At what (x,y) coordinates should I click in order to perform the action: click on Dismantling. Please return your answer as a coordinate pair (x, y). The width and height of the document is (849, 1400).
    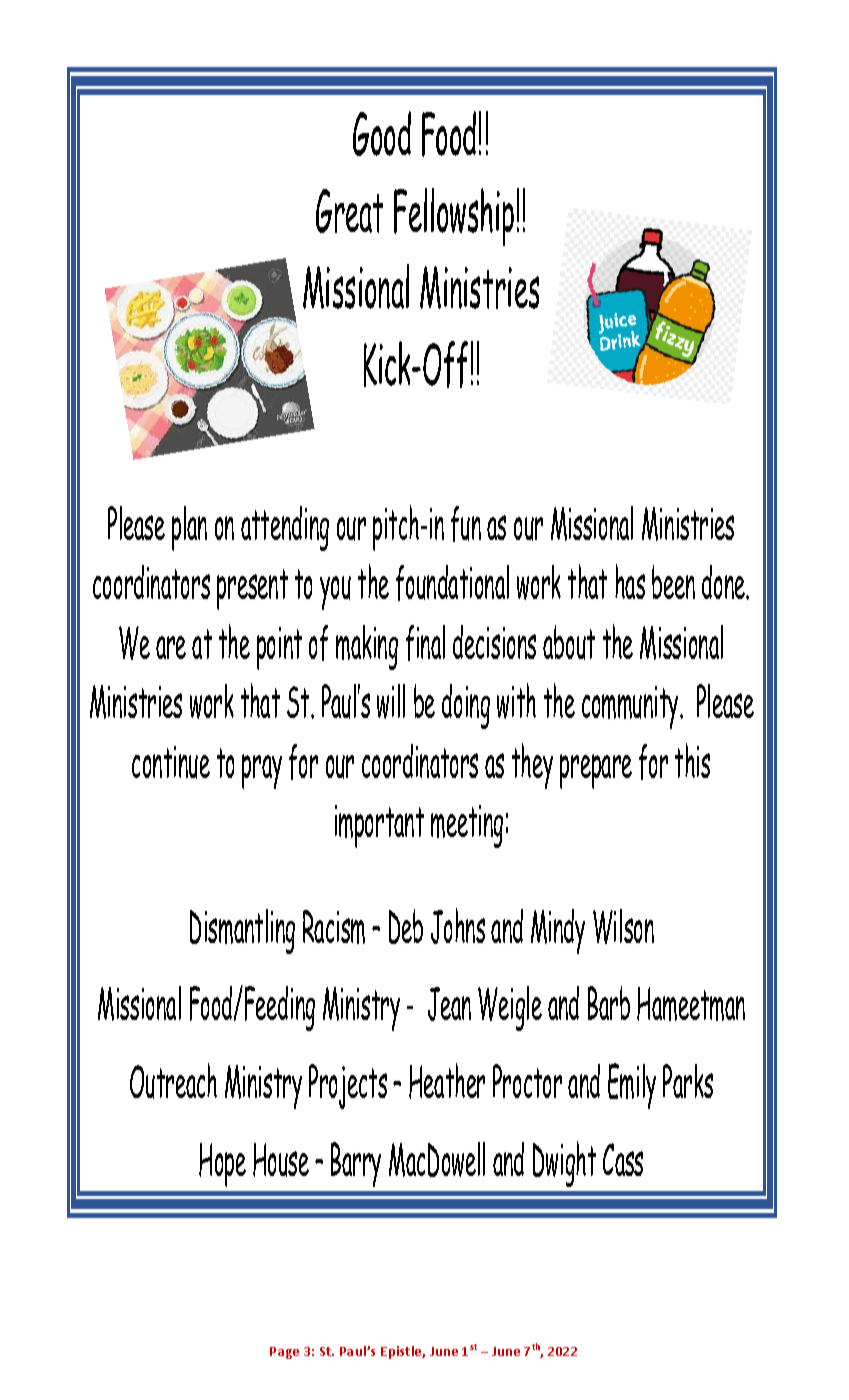
    Looking at the image, I should click on (242, 931).
